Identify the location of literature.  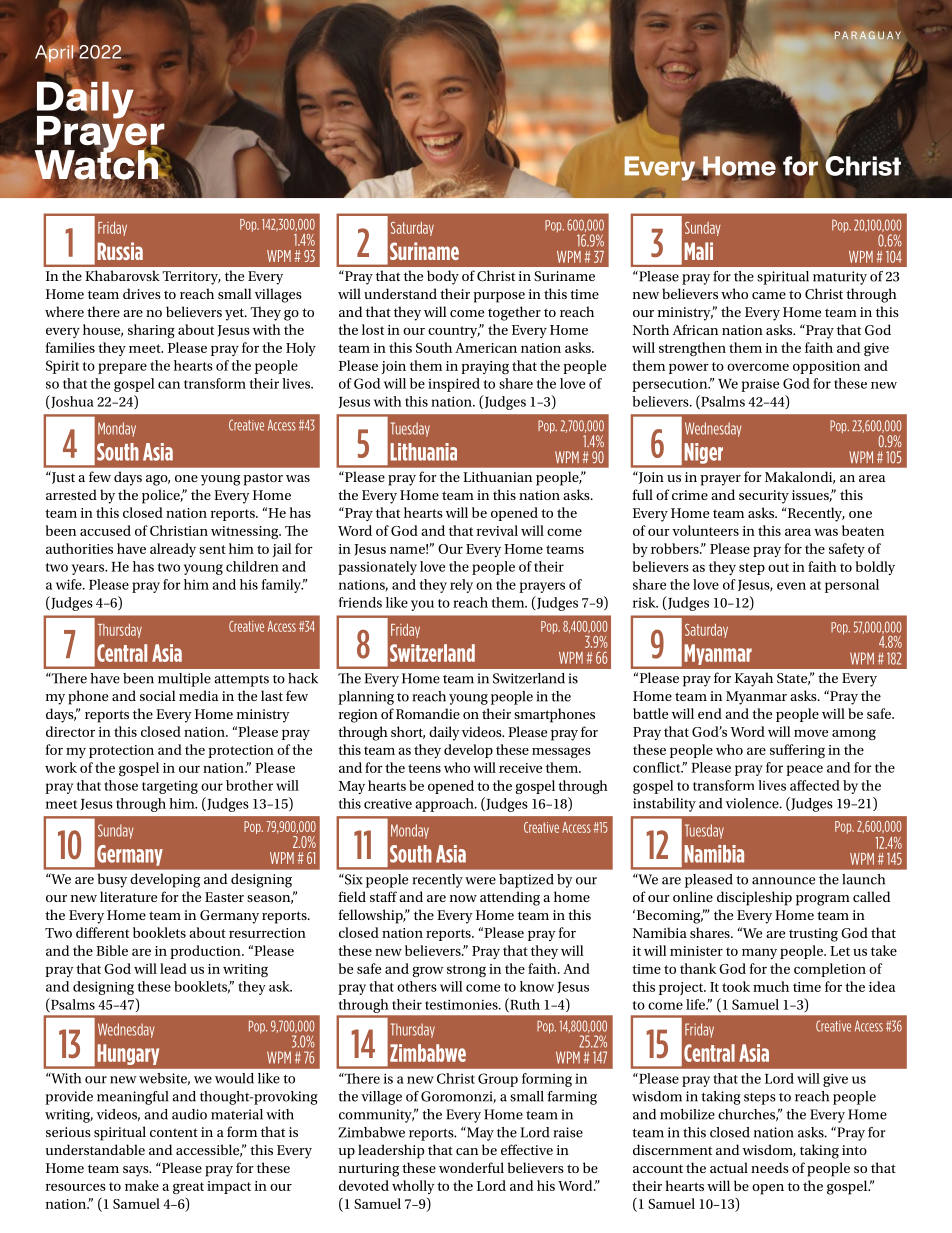
(128, 896).
